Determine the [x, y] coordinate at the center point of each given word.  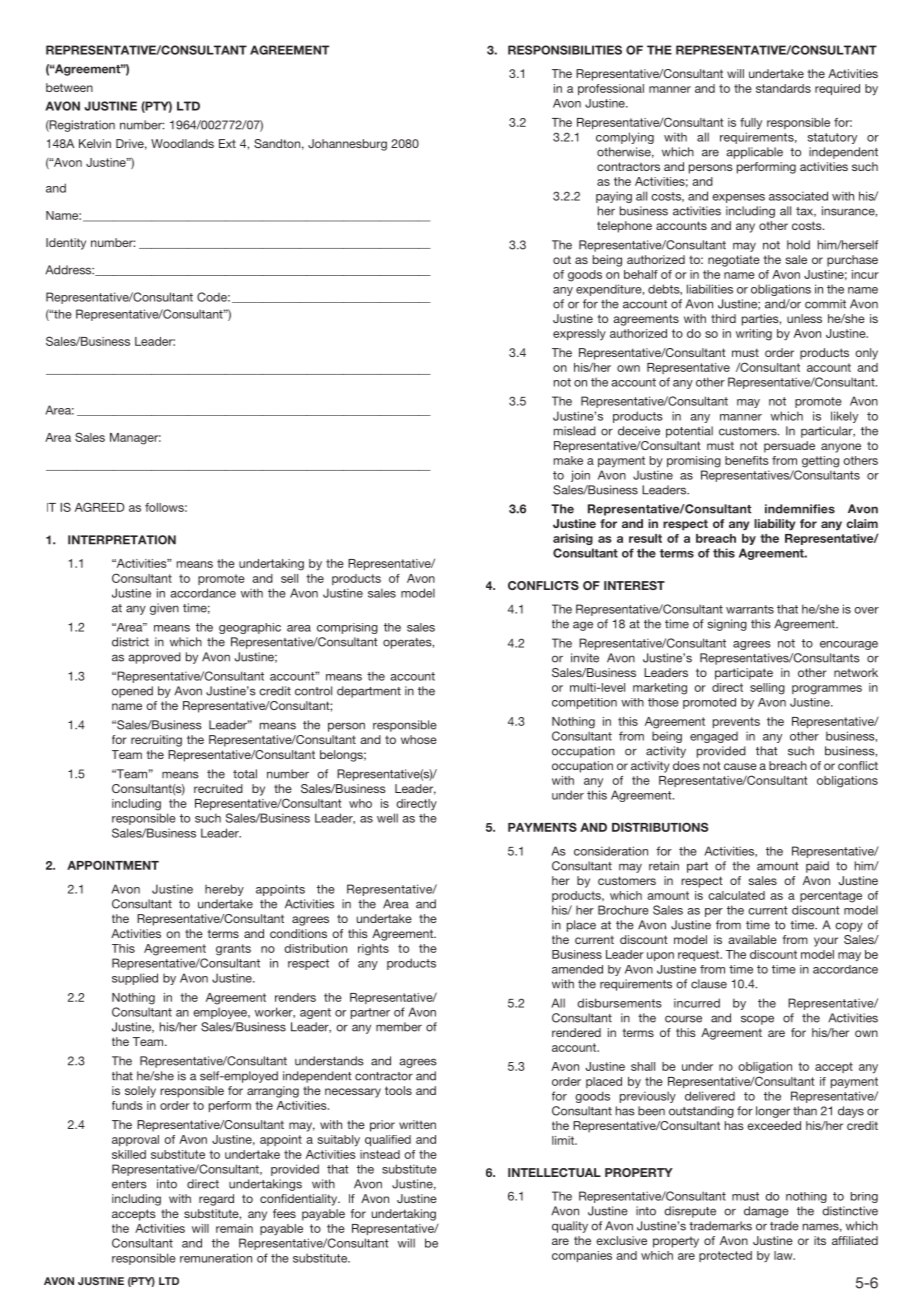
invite [585, 658]
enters [129, 1184]
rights [373, 950]
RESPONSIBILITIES [565, 50]
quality [570, 1227]
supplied [135, 979]
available [752, 939]
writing [754, 335]
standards [783, 88]
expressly [579, 334]
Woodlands [182, 143]
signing [727, 625]
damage [766, 1212]
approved [154, 658]
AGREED [99, 507]
